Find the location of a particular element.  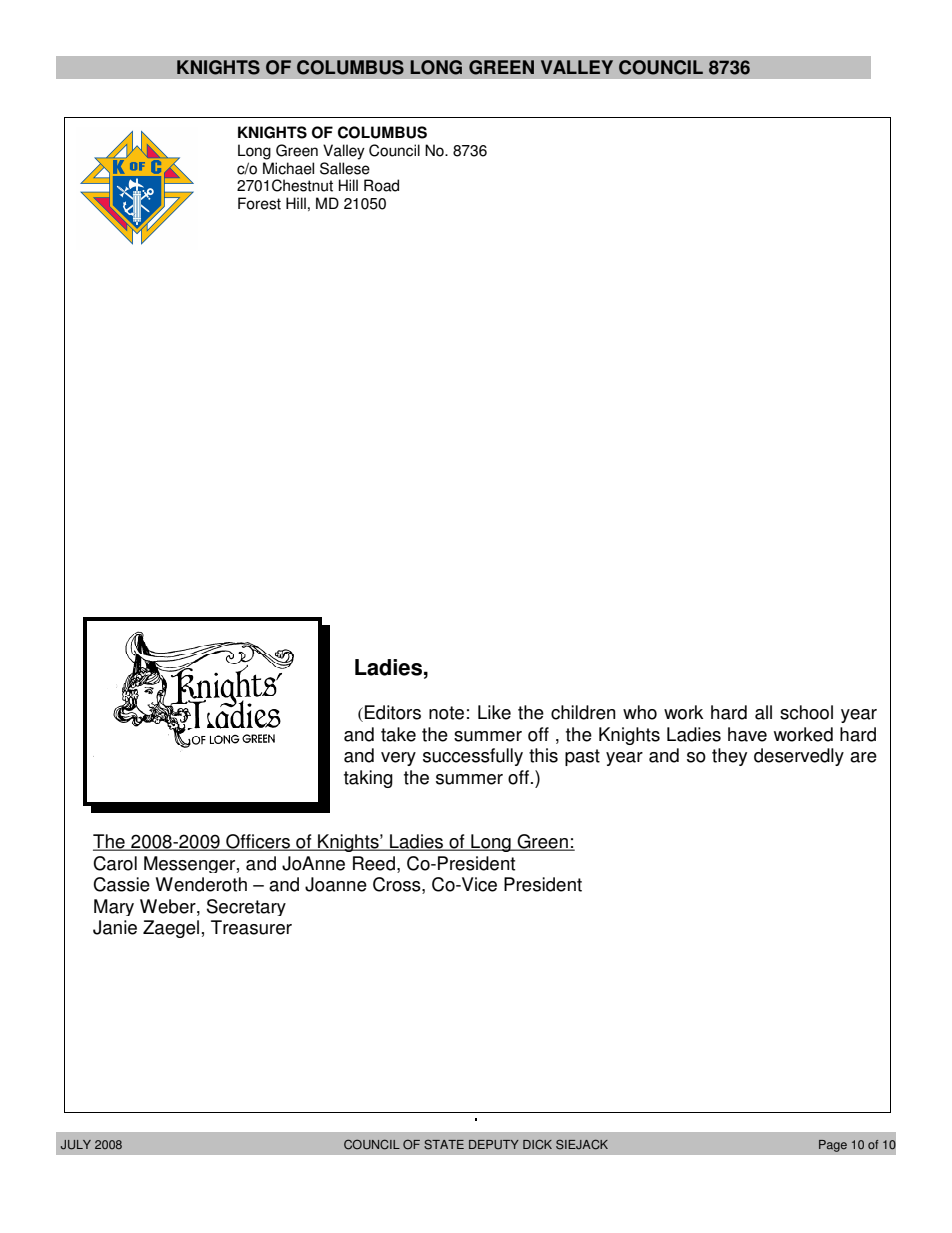

Forest is located at coordinates (259, 203).
